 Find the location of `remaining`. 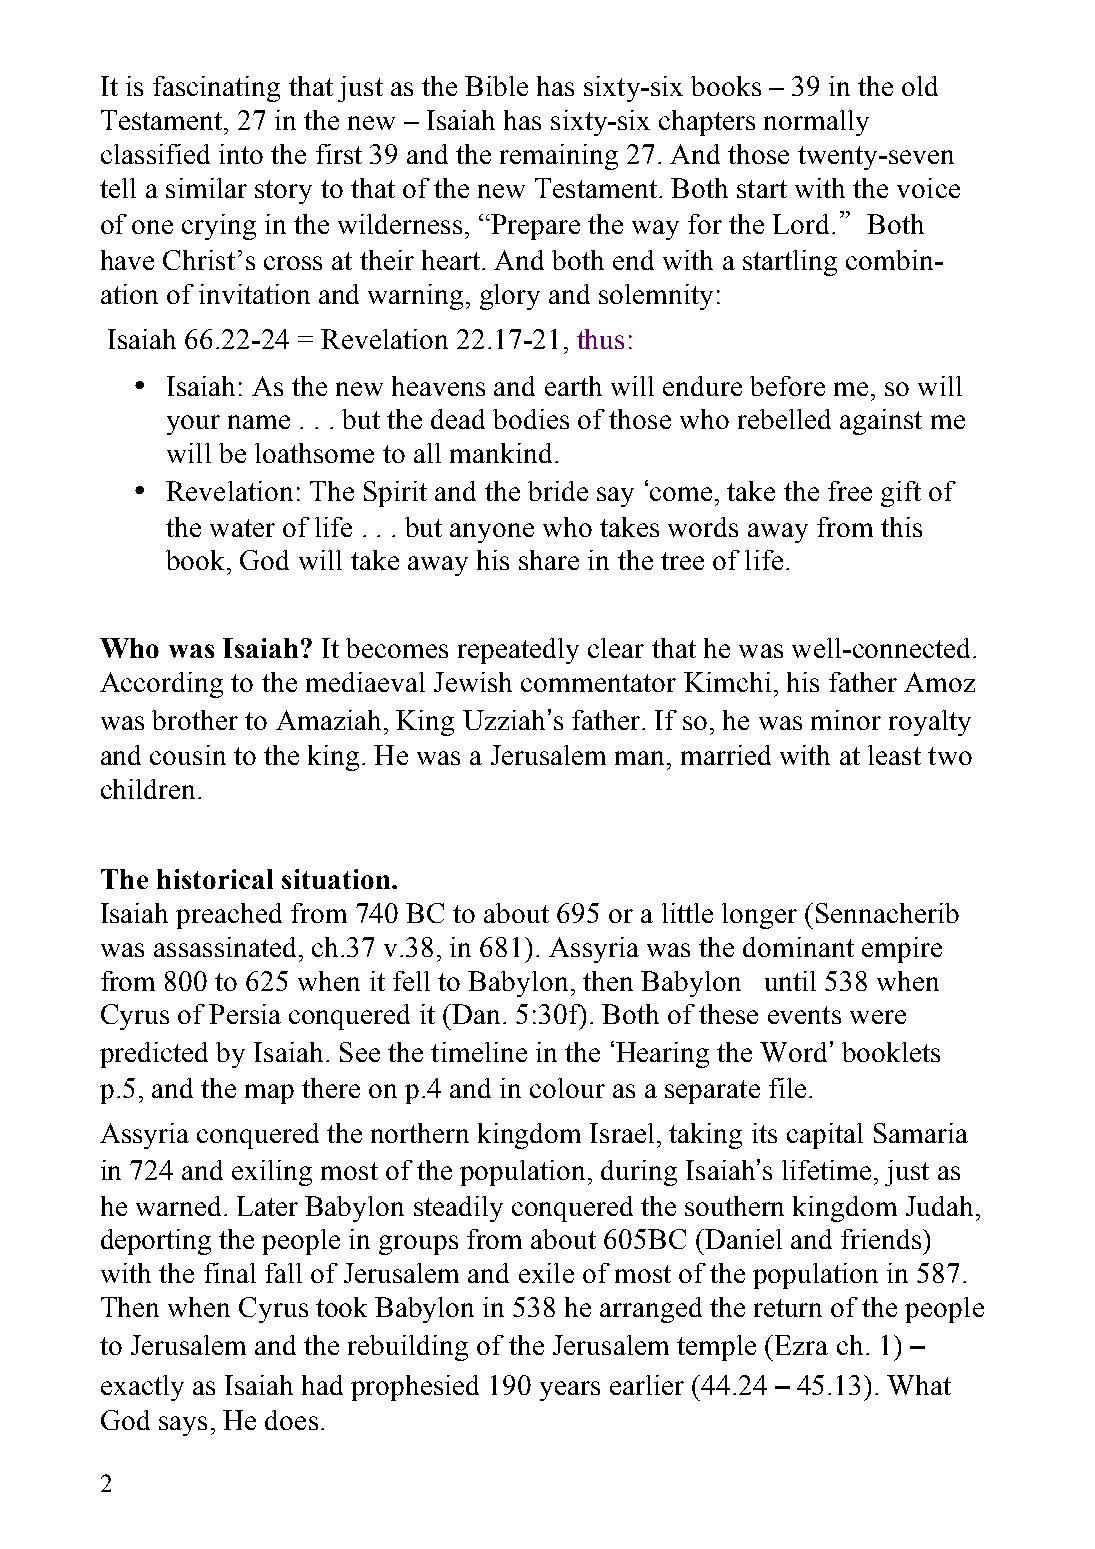

remaining is located at coordinates (559, 157).
